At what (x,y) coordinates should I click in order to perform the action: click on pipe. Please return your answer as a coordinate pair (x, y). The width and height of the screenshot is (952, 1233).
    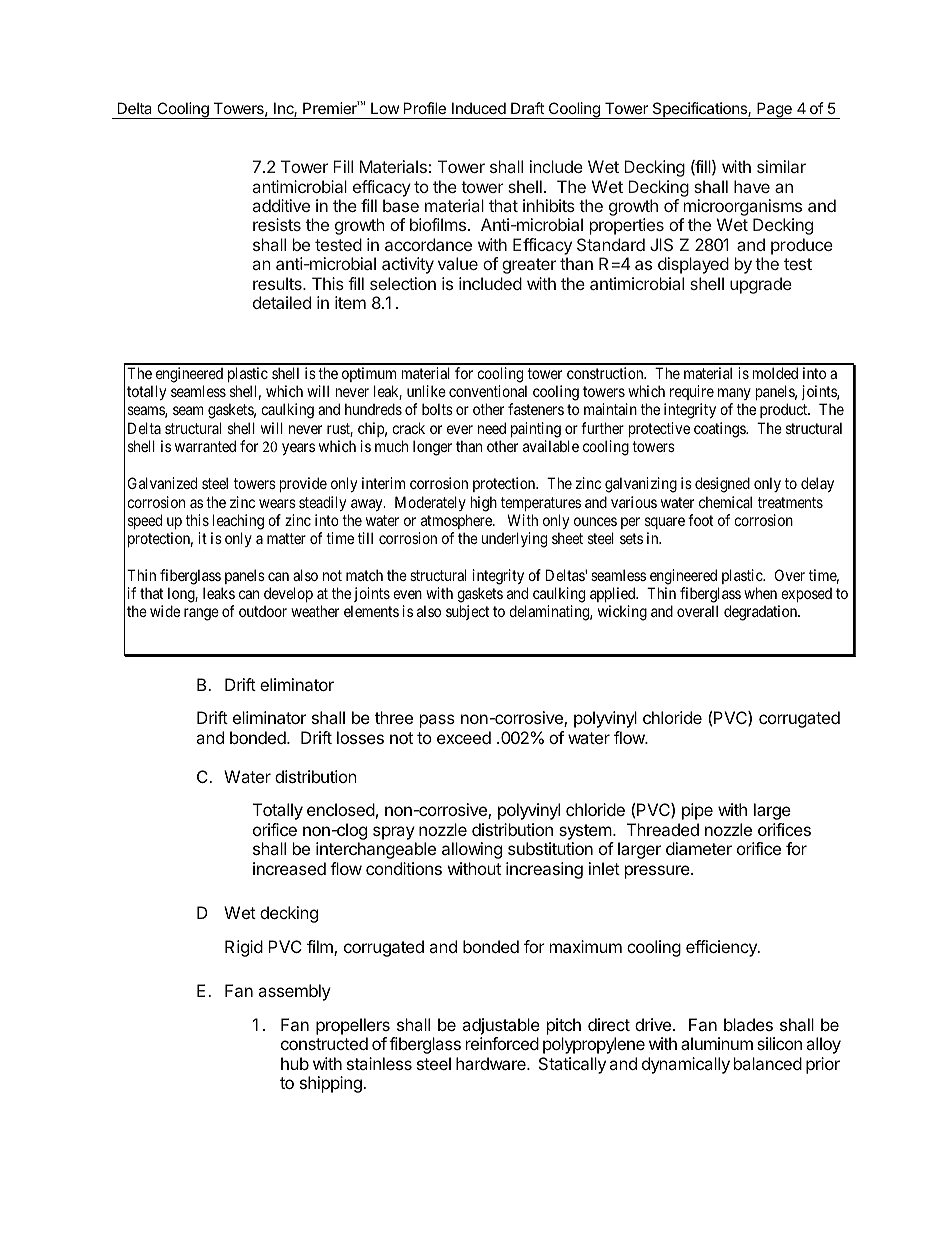
    Looking at the image, I should click on (697, 811).
